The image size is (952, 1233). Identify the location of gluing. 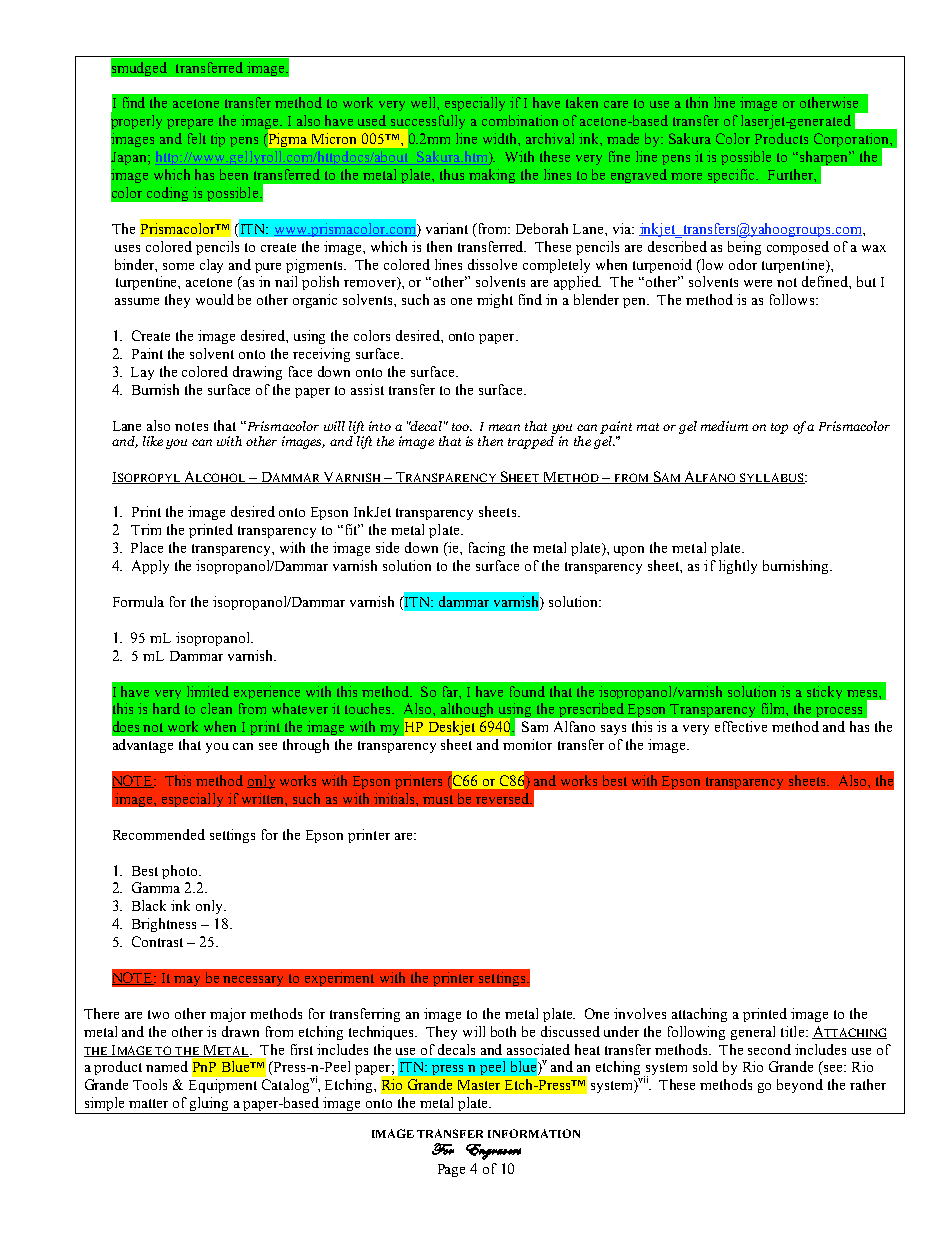
(210, 1105).
